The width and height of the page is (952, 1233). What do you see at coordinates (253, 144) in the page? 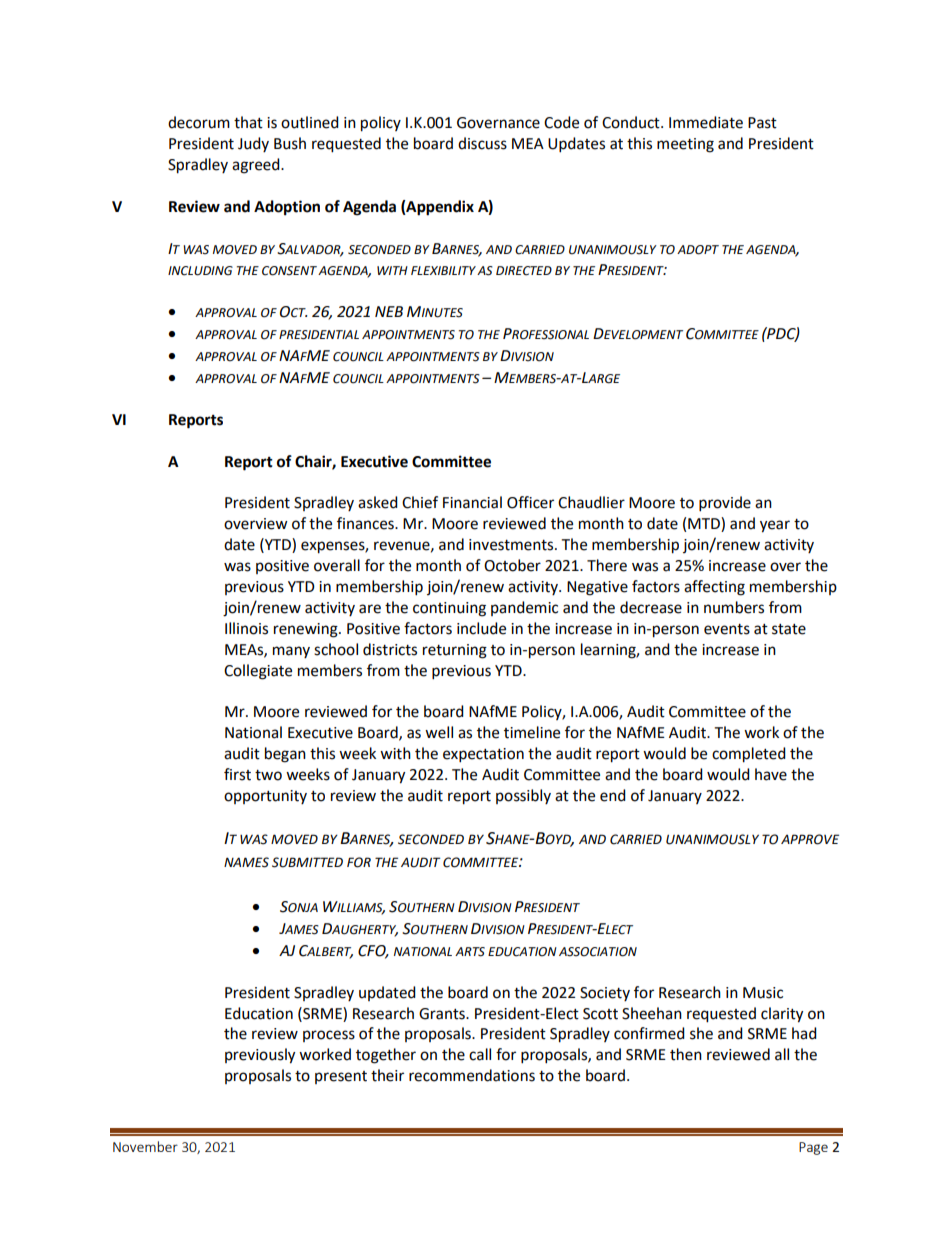
I see `Judy` at bounding box center [253, 144].
